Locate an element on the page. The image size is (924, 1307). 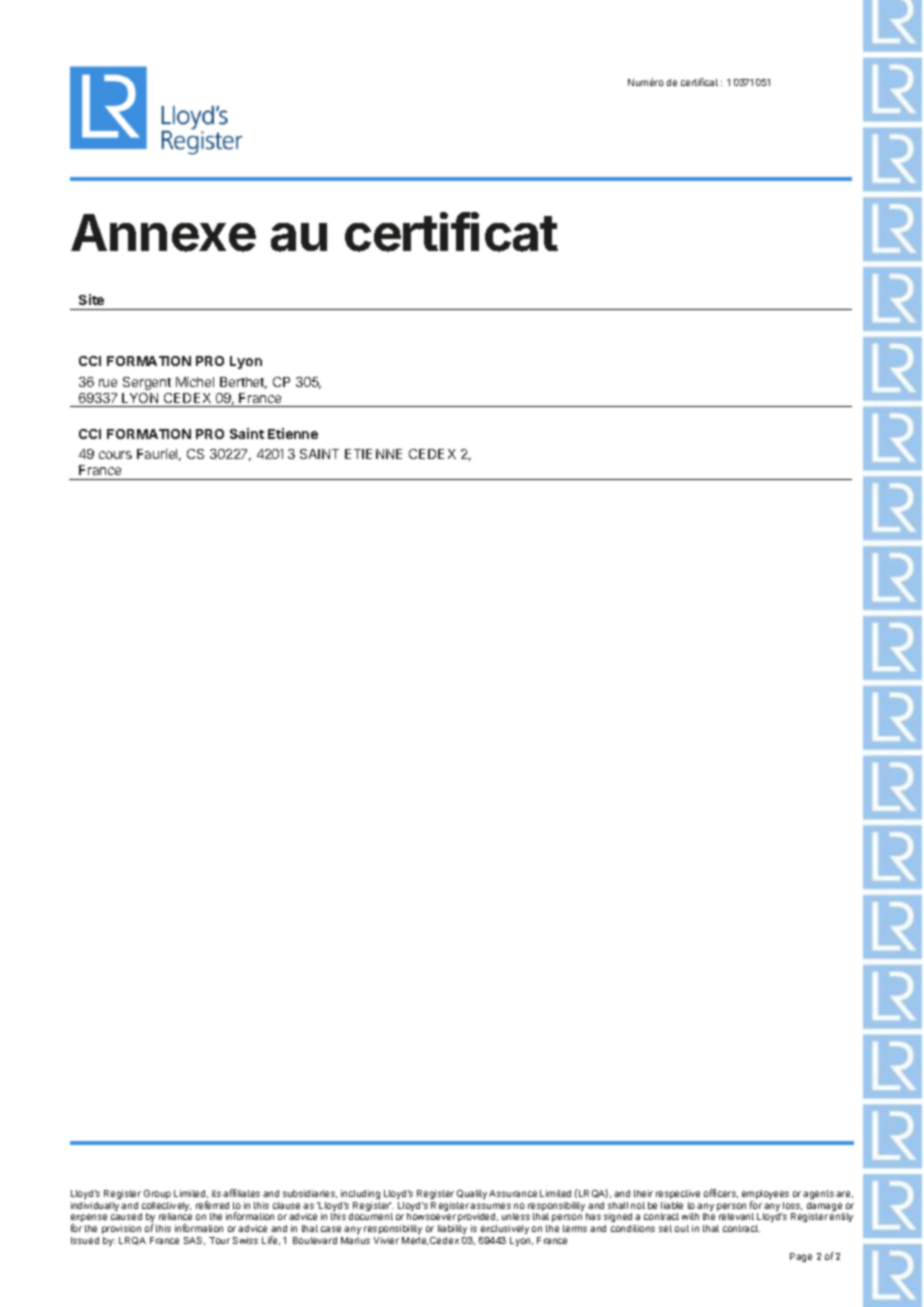
liability is located at coordinates (452, 1229).
